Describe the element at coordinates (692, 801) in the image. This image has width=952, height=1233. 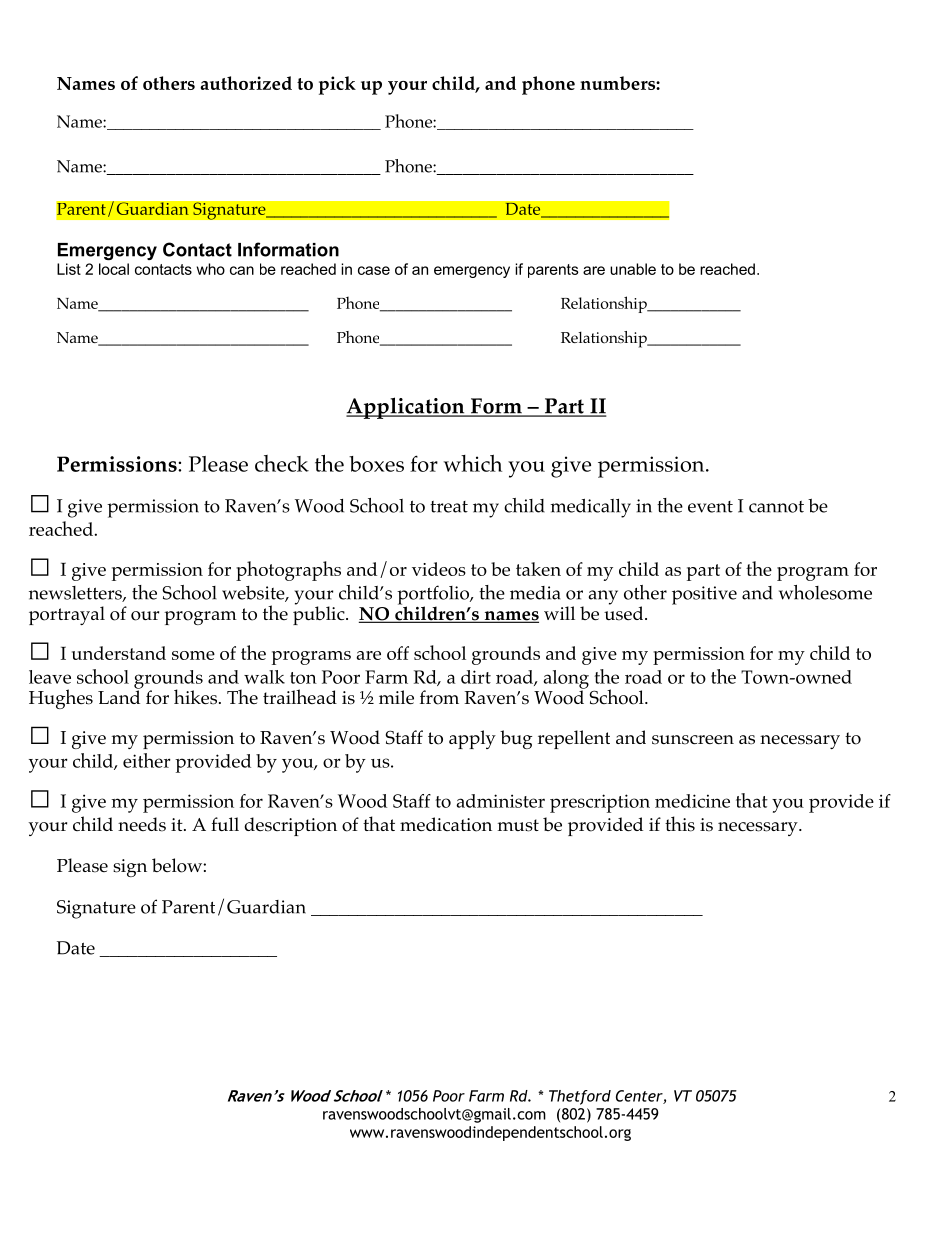
I see `medicine` at that location.
